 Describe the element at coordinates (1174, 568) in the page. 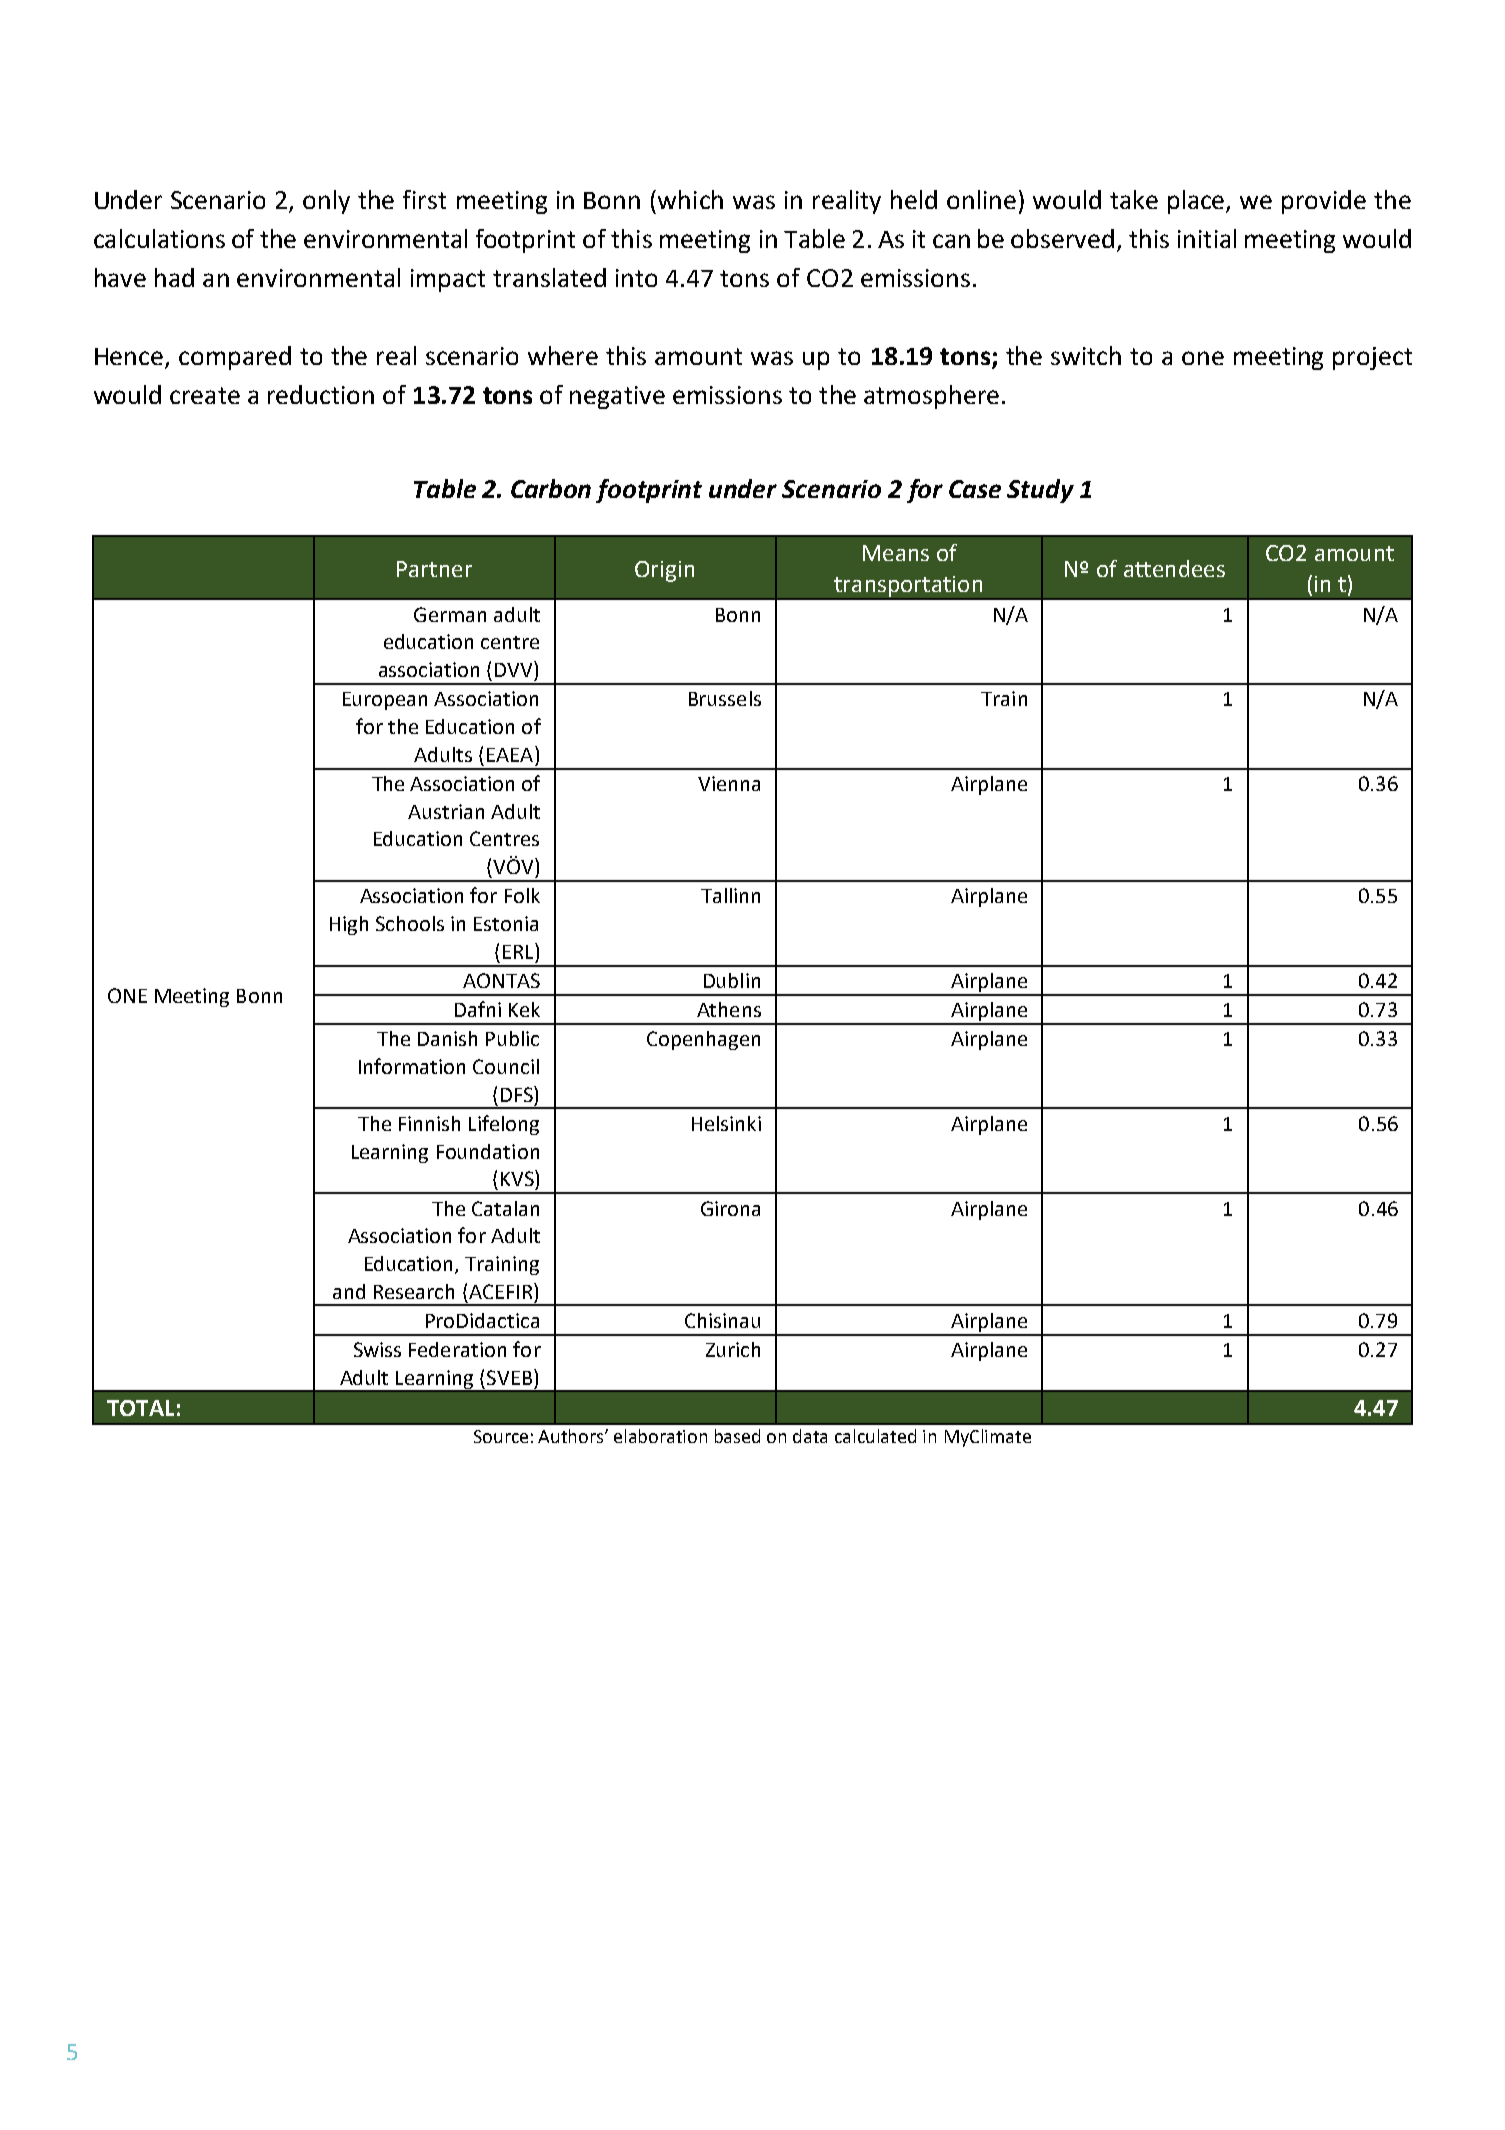

I see `attendees` at that location.
